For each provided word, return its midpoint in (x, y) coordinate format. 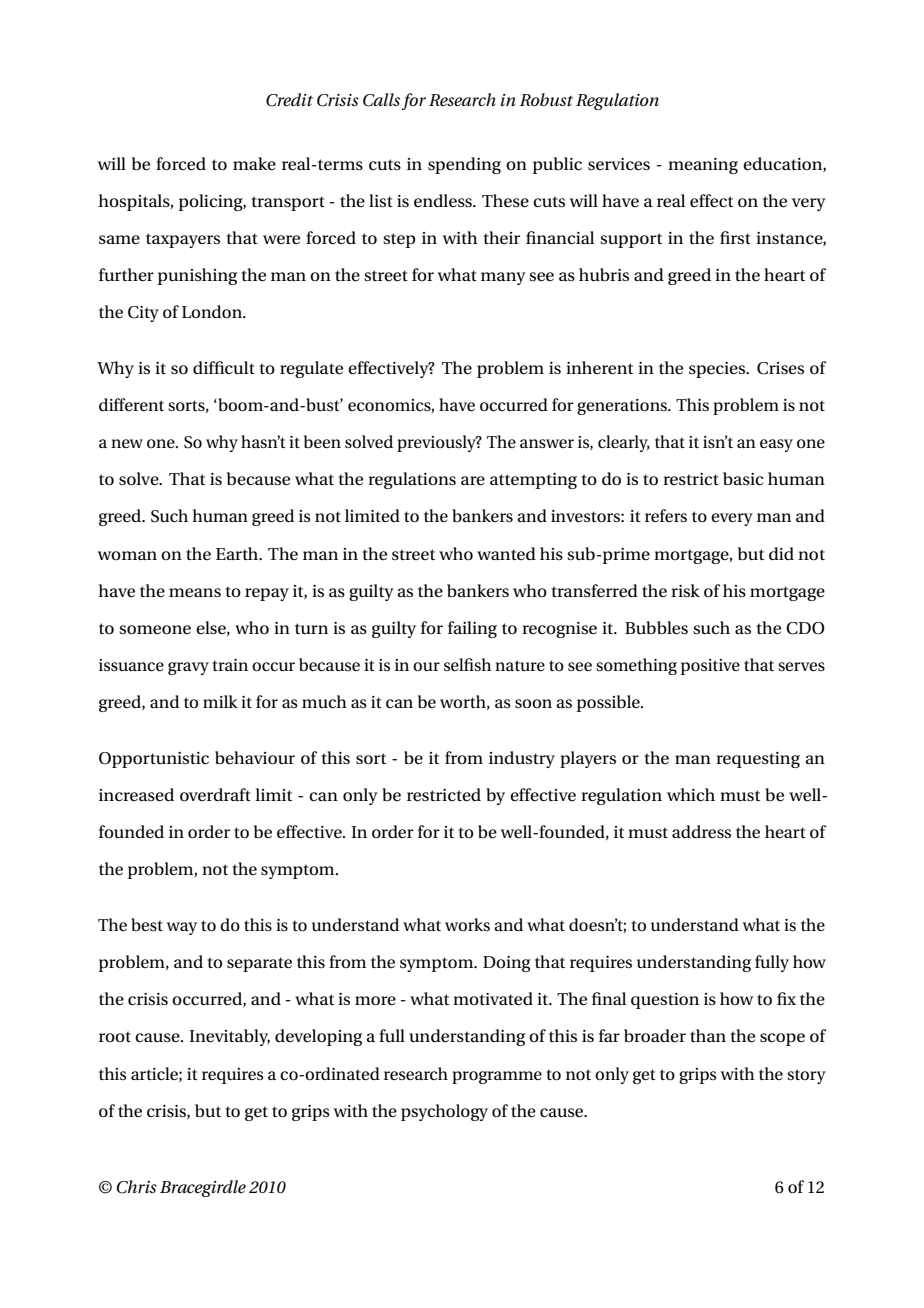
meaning (703, 166)
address (701, 832)
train (230, 665)
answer (547, 443)
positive (710, 667)
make (254, 164)
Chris (137, 1187)
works (467, 924)
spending (464, 165)
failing (472, 629)
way (182, 928)
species (718, 370)
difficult (224, 367)
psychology (444, 1112)
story (806, 1076)
